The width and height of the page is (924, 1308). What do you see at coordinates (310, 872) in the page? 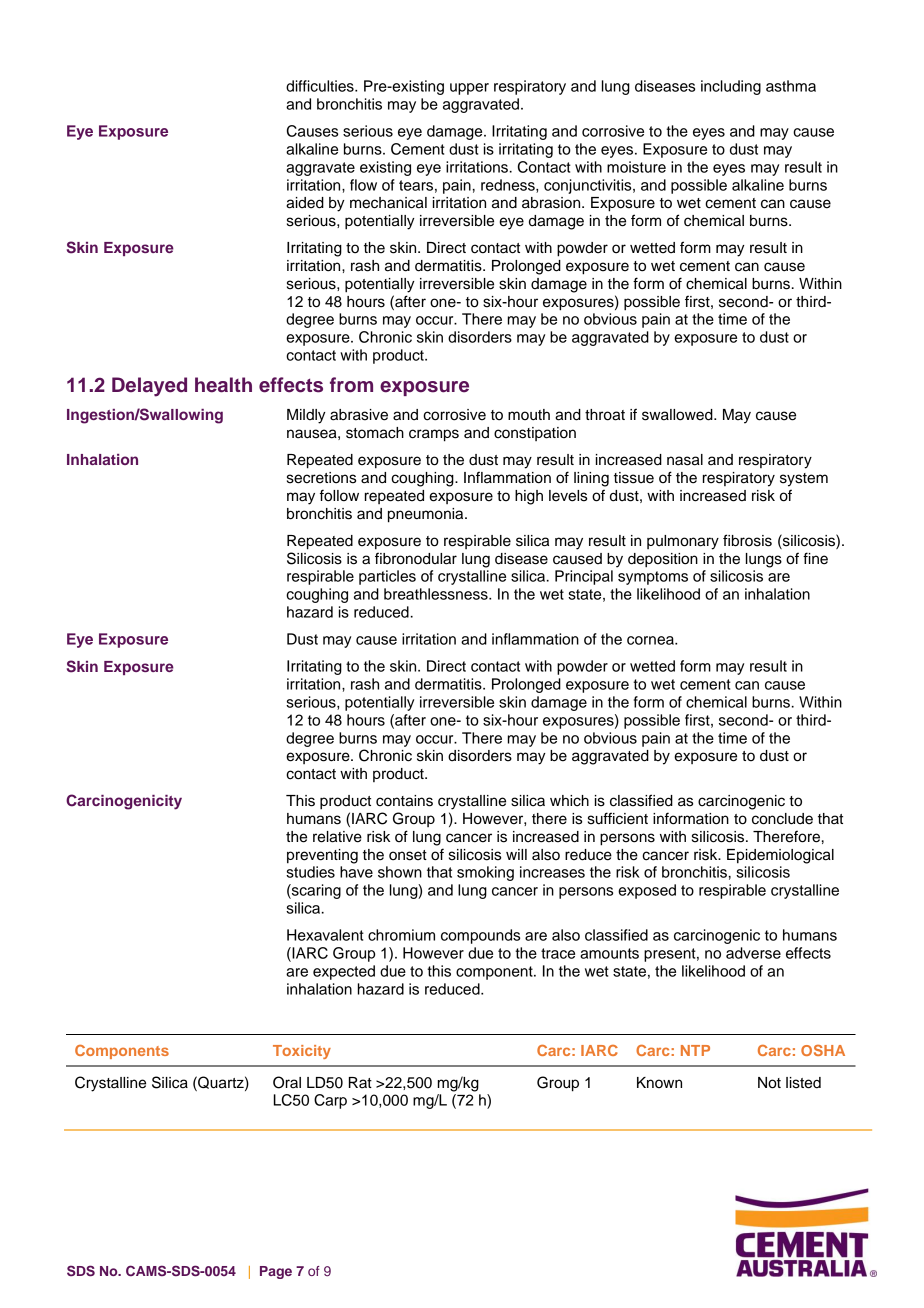
I see `studies` at bounding box center [310, 872].
